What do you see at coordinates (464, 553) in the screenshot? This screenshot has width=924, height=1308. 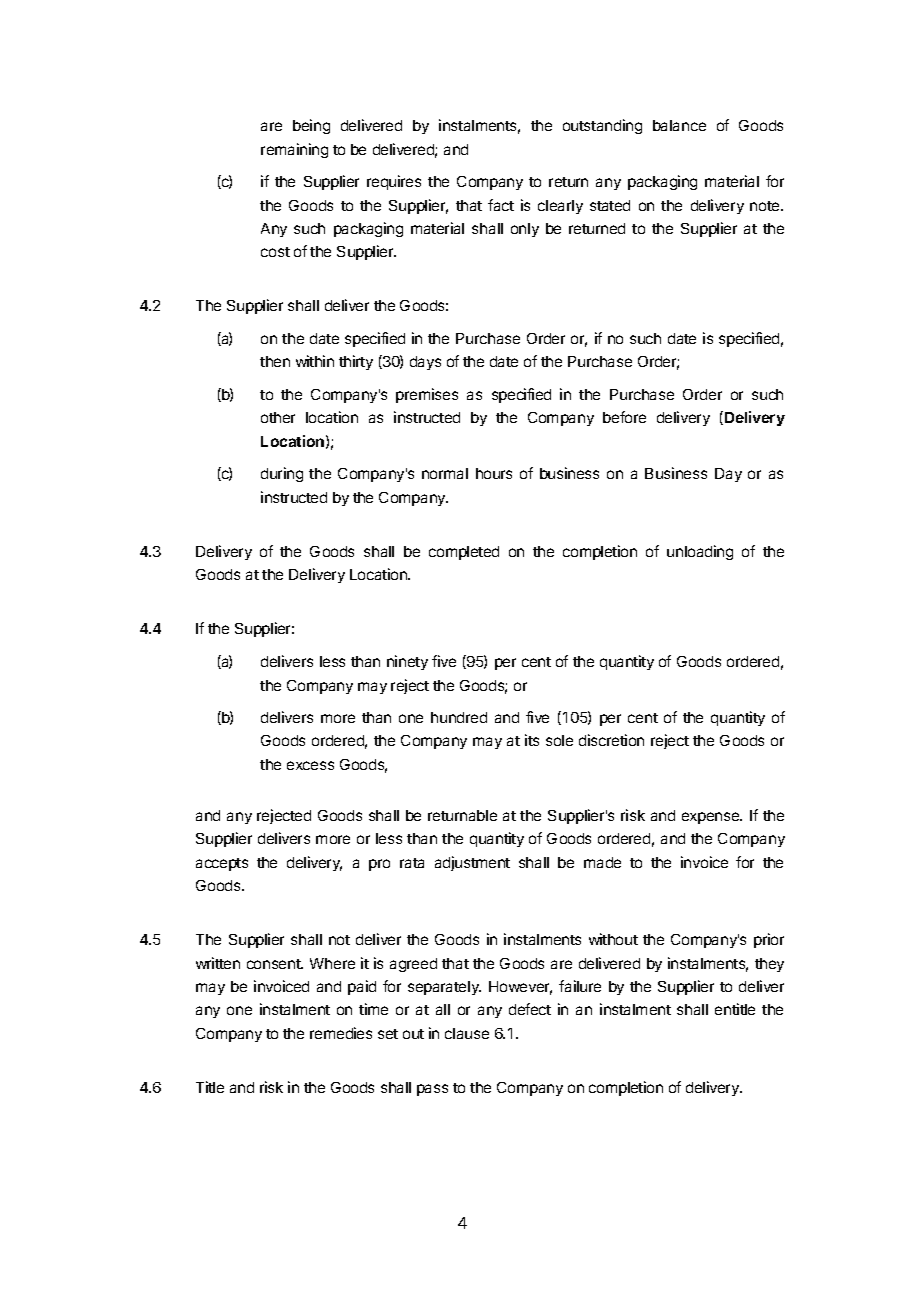 I see `completed` at bounding box center [464, 553].
